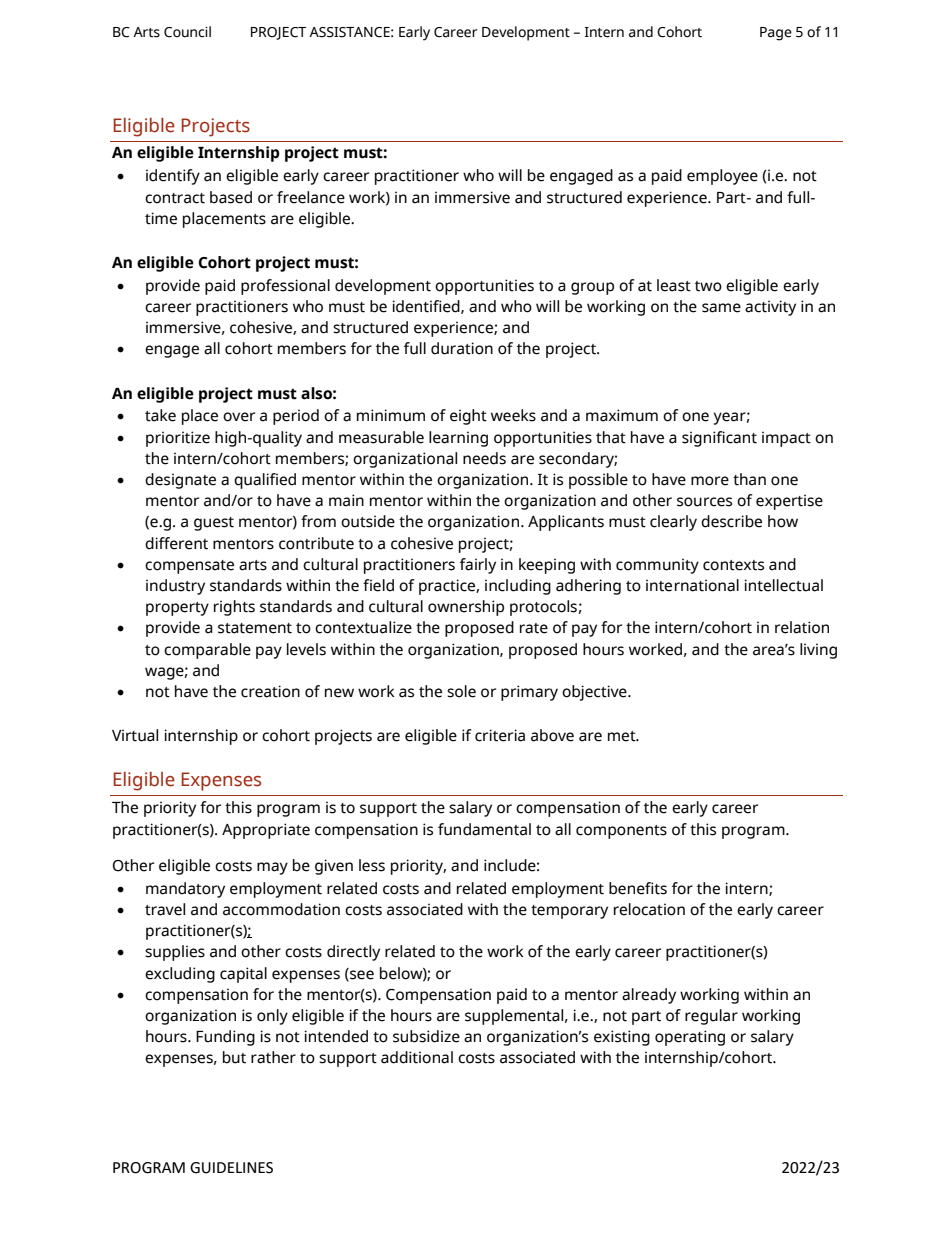  What do you see at coordinates (239, 417) in the screenshot?
I see `over` at bounding box center [239, 417].
